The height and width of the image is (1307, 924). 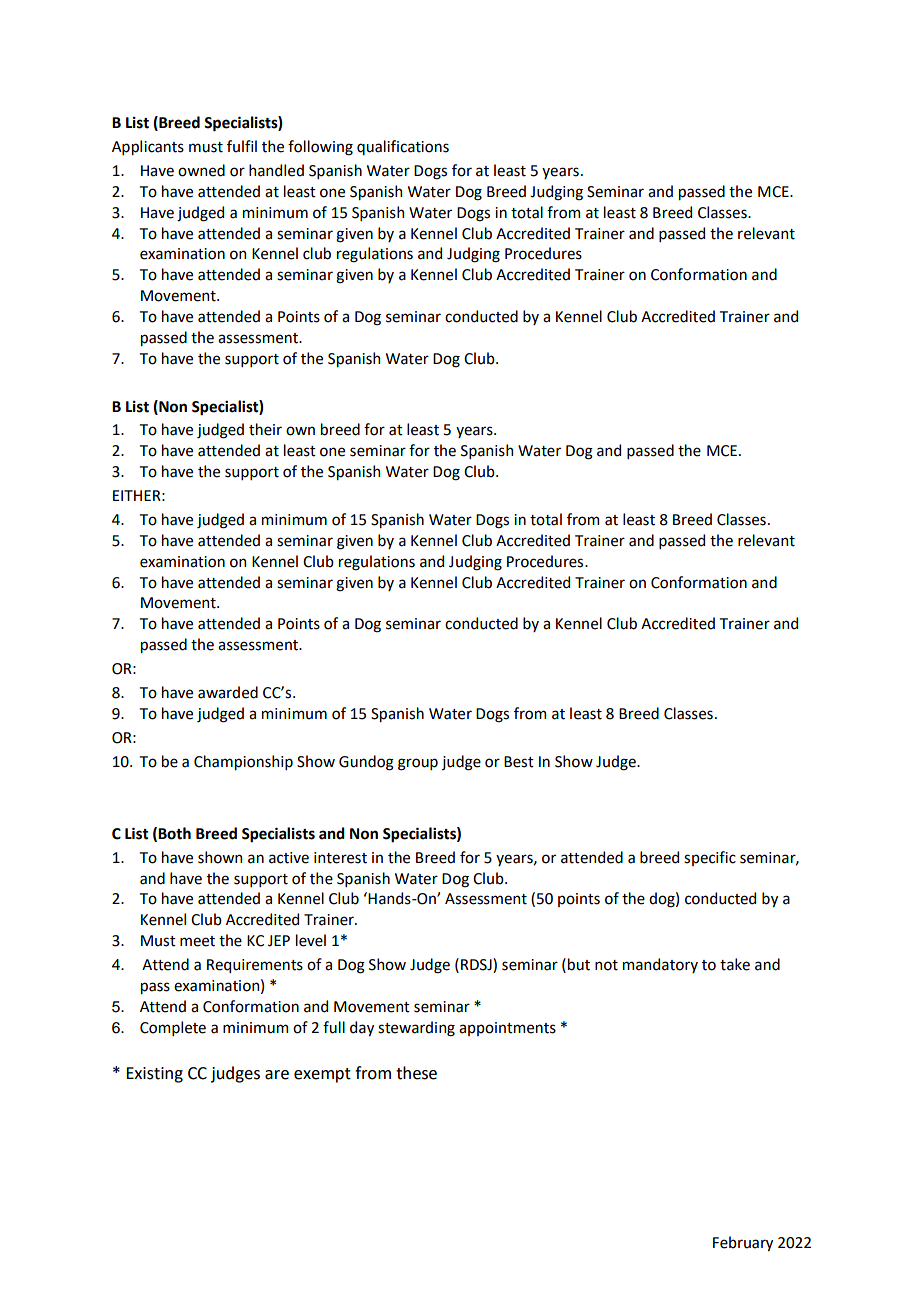 I want to click on handled, so click(x=276, y=170).
